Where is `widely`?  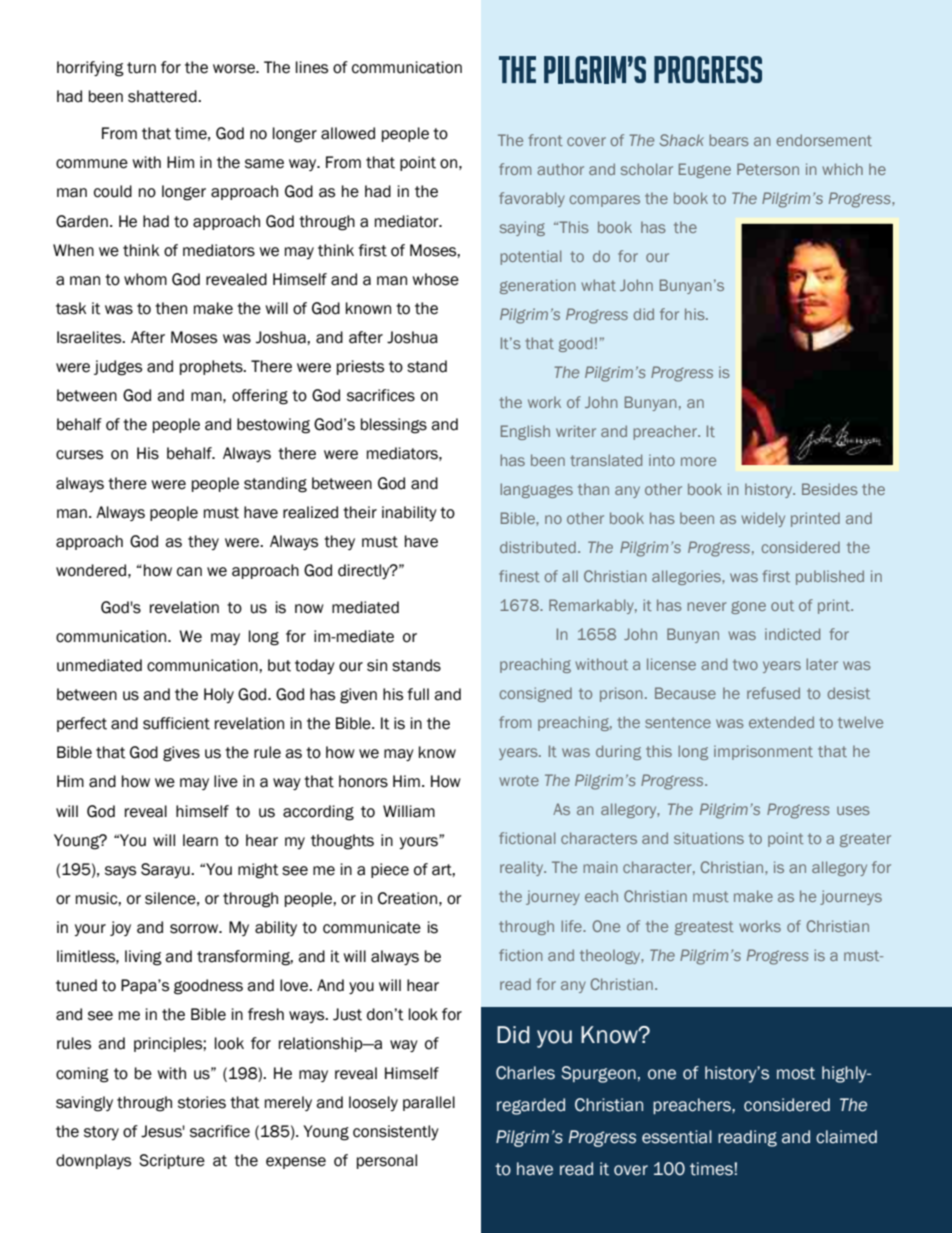
widely is located at coordinates (763, 519).
